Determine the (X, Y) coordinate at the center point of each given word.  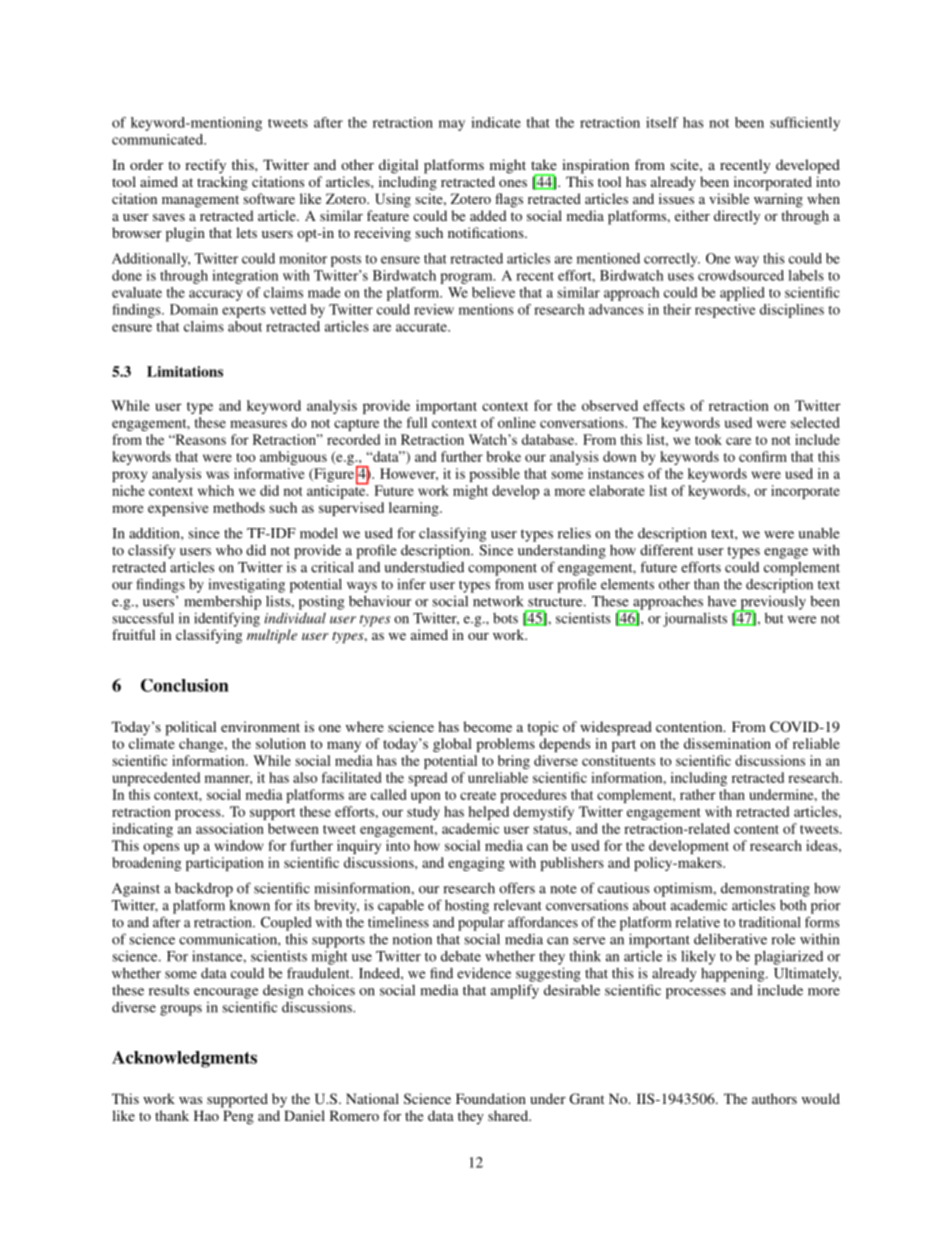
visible (729, 198)
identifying (227, 619)
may (452, 125)
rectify (205, 166)
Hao (206, 1115)
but (774, 618)
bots (505, 618)
